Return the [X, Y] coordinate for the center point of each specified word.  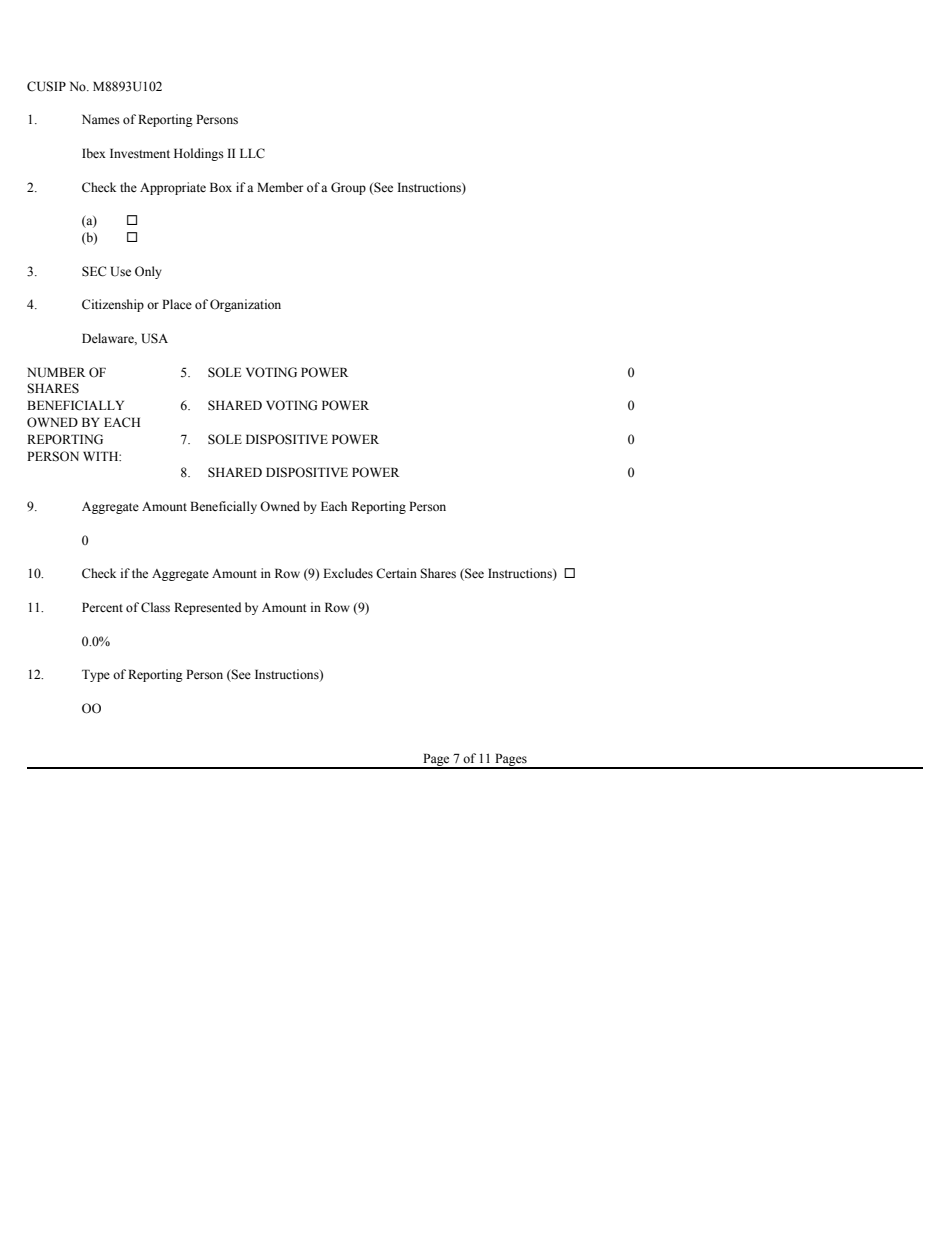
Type [96, 675]
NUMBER [56, 372]
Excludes [348, 573]
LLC [252, 153]
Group [348, 188]
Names [101, 119]
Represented [207, 608]
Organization [245, 305]
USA [155, 338]
